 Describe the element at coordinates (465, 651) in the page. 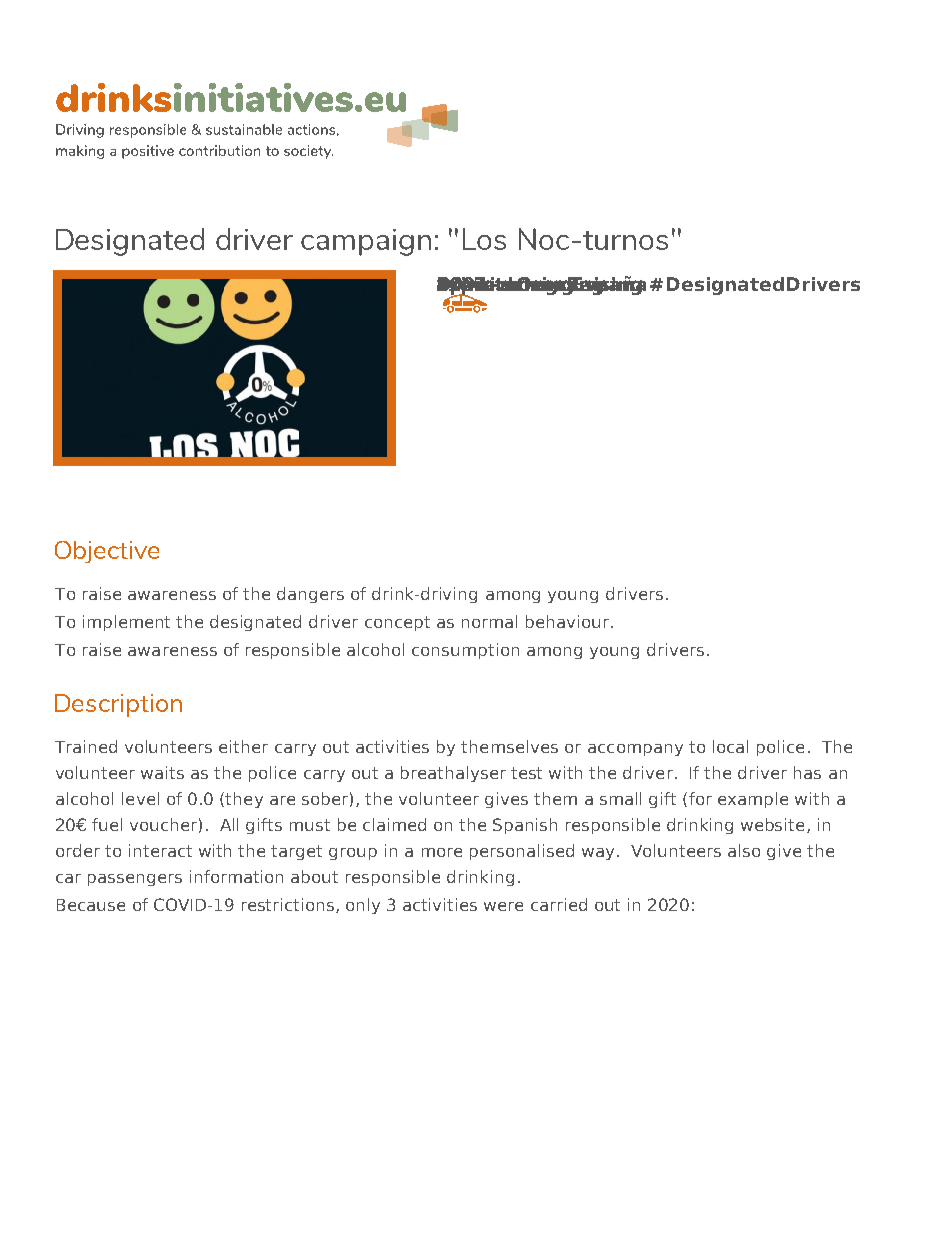

I see `consumption` at that location.
